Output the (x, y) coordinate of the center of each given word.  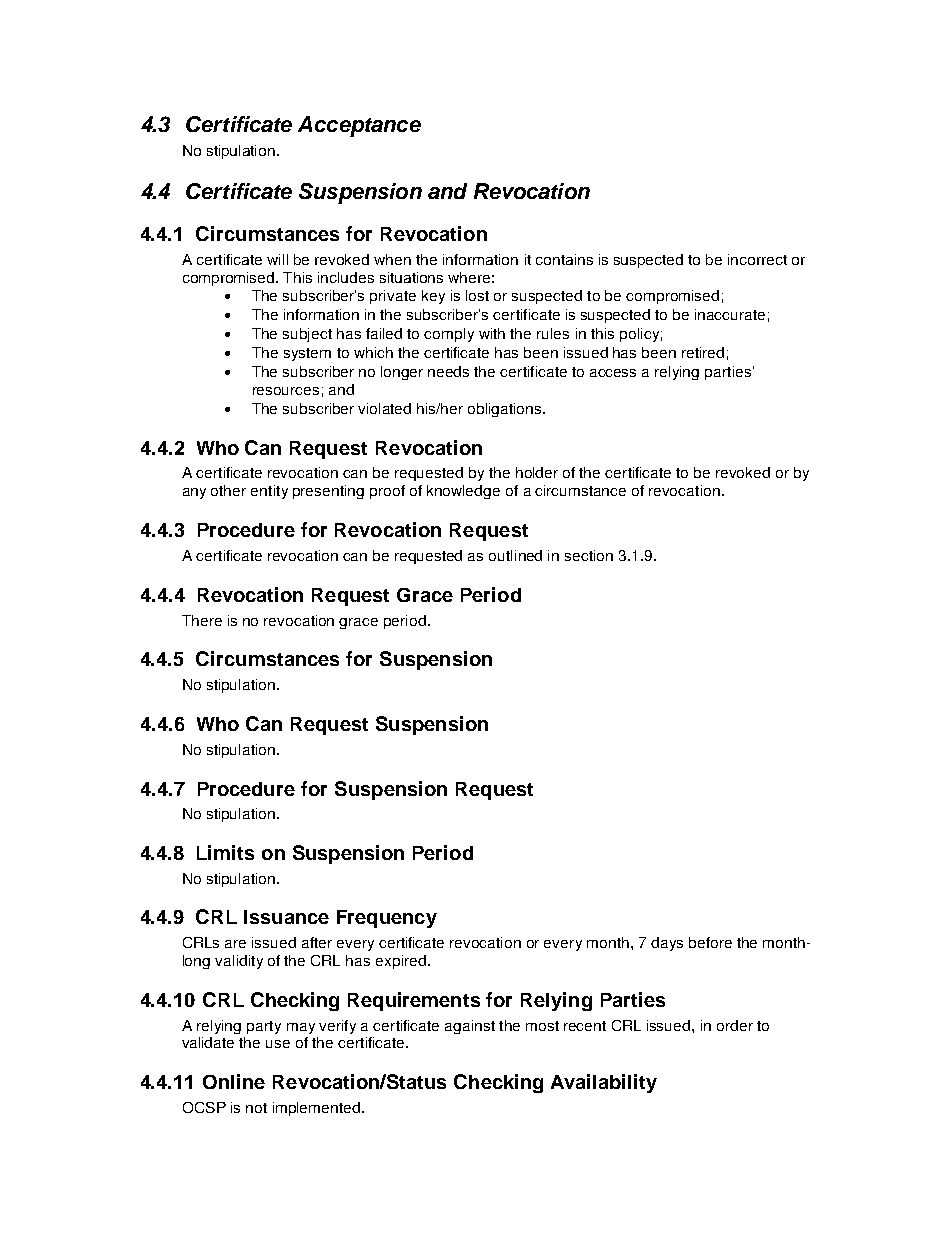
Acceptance (359, 126)
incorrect (757, 259)
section (589, 555)
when (392, 259)
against (470, 1027)
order (735, 1025)
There (202, 620)
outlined (515, 555)
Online (234, 1081)
